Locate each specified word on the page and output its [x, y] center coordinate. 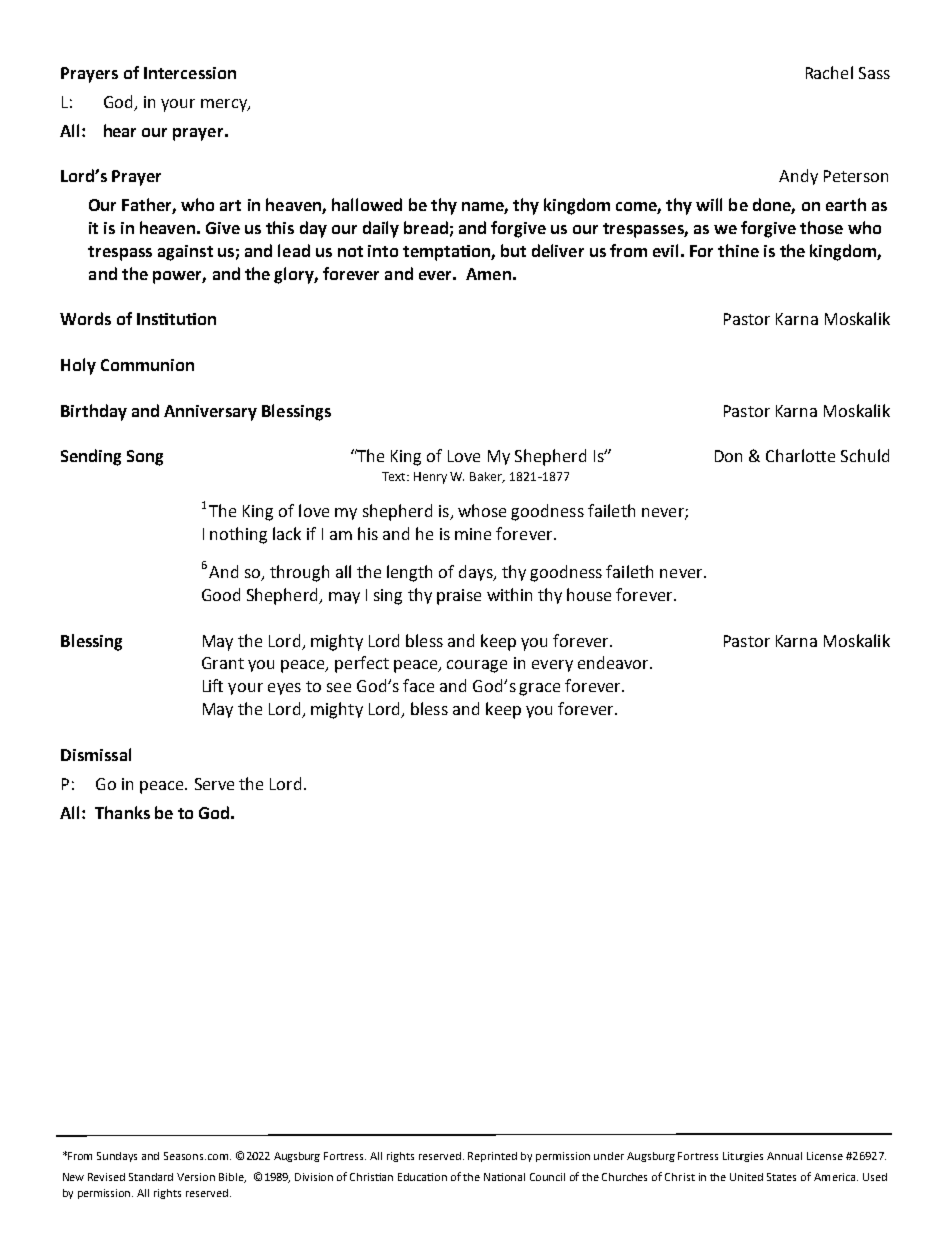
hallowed [367, 204]
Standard [151, 1177]
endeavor [614, 662]
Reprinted [492, 1157]
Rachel [829, 72]
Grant [223, 663]
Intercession [190, 73]
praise [459, 597]
